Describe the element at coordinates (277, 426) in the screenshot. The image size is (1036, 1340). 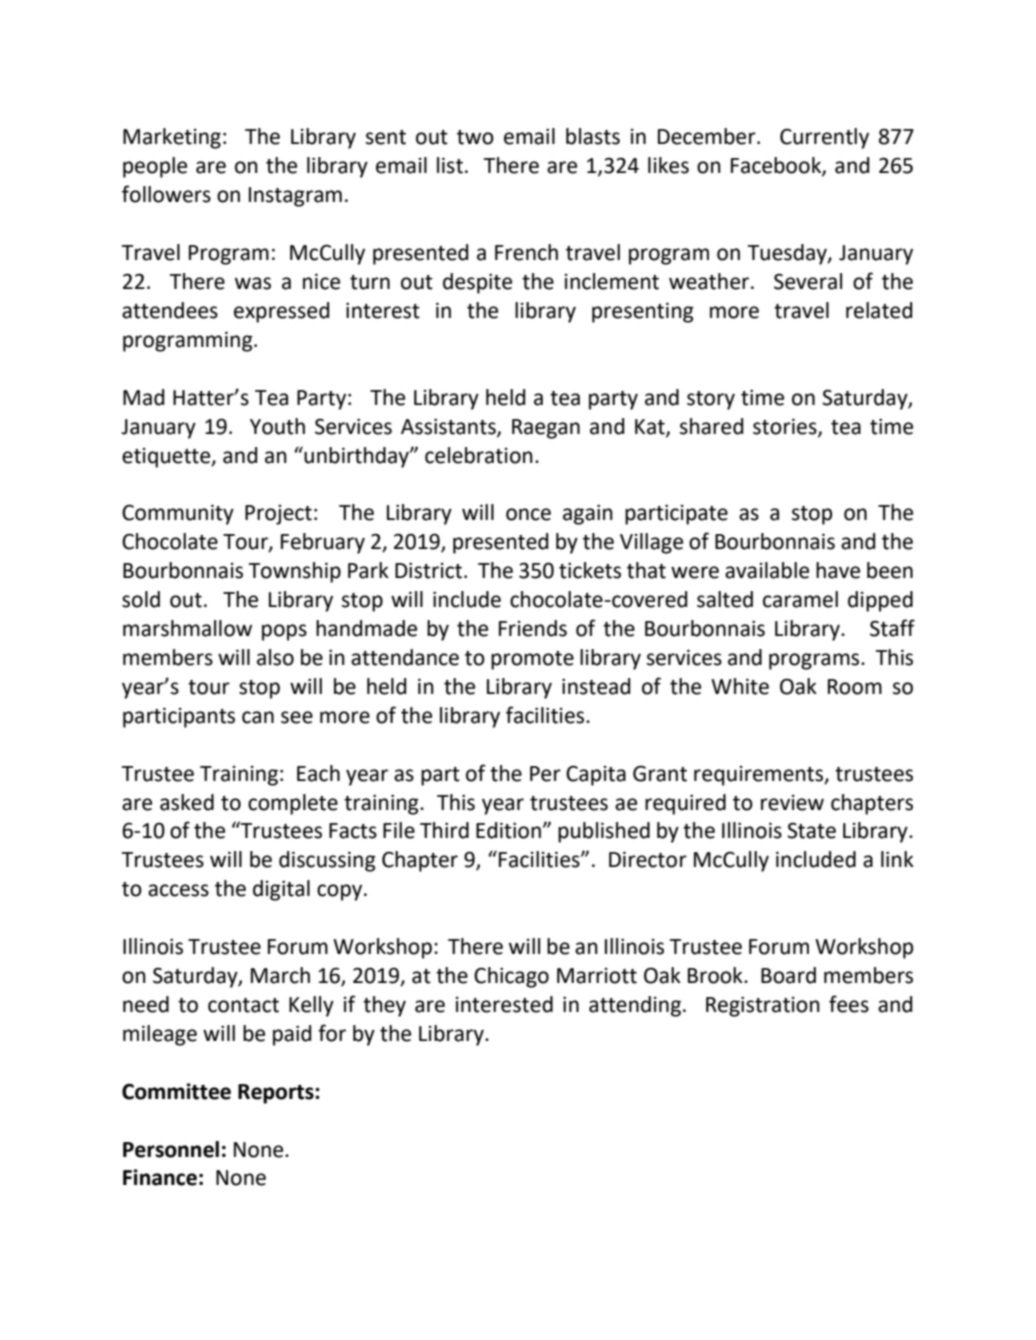
I see `Youth` at that location.
